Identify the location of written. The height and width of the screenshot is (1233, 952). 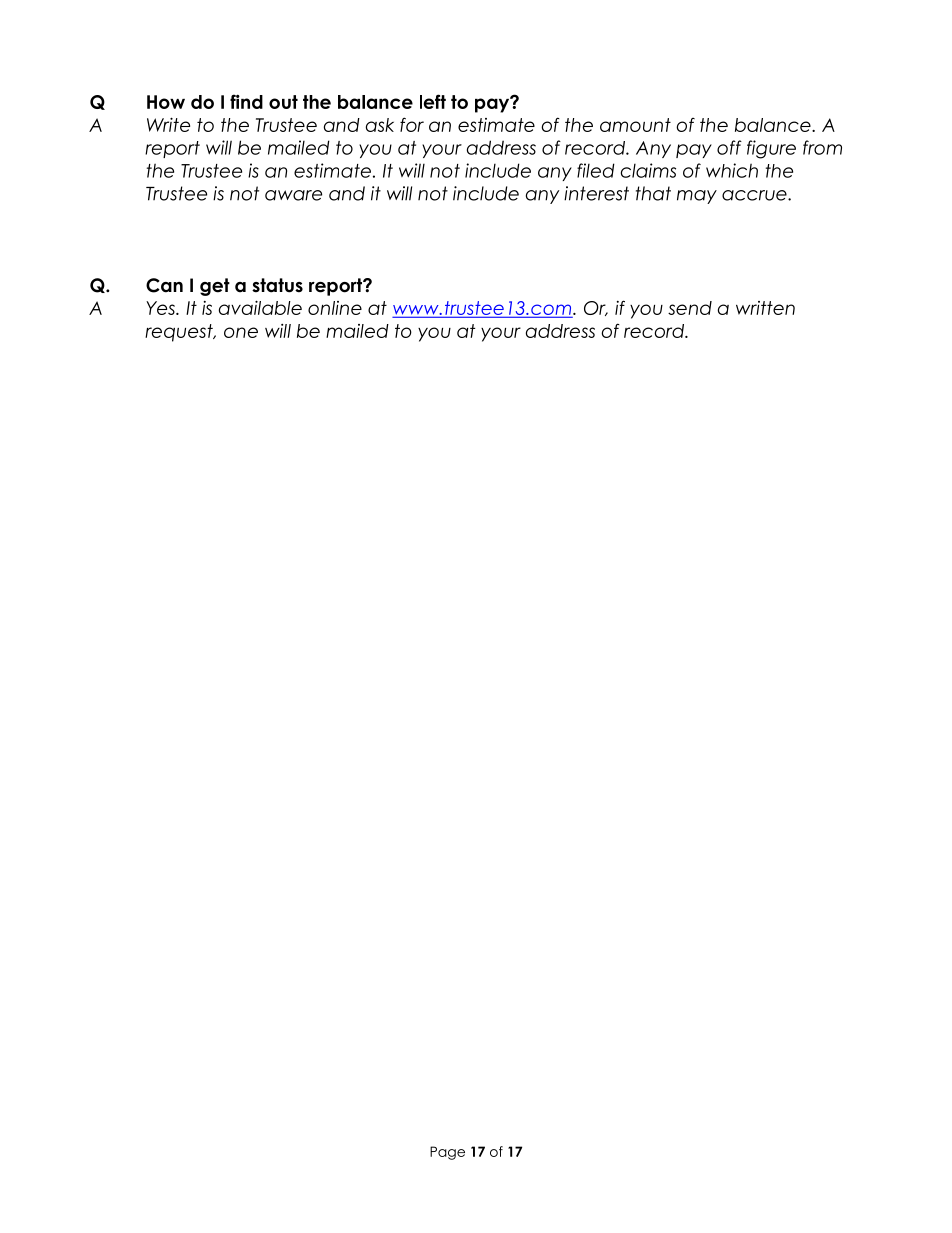
(765, 308).
